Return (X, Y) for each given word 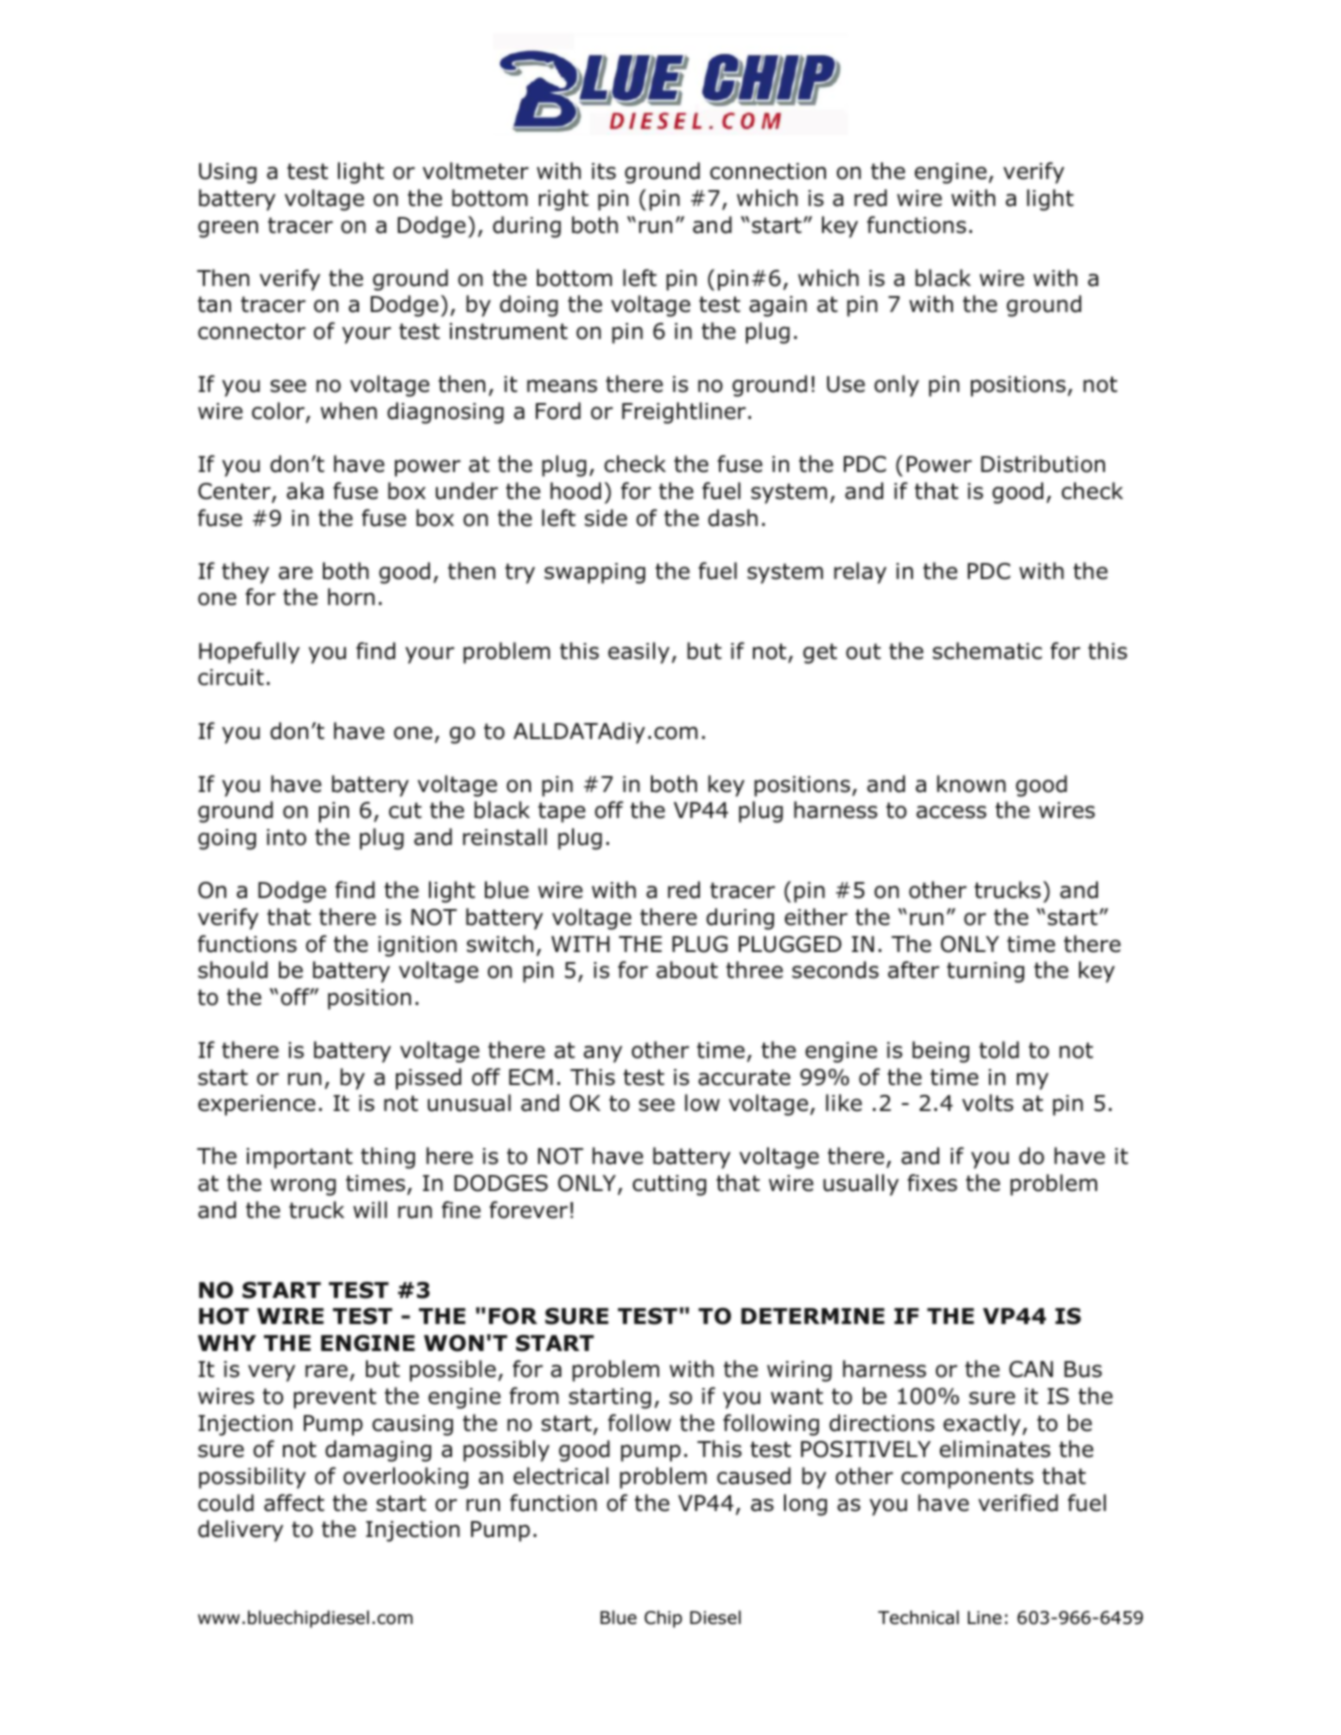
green (228, 229)
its (604, 171)
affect (294, 1503)
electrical (561, 1476)
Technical (918, 1617)
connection (768, 171)
